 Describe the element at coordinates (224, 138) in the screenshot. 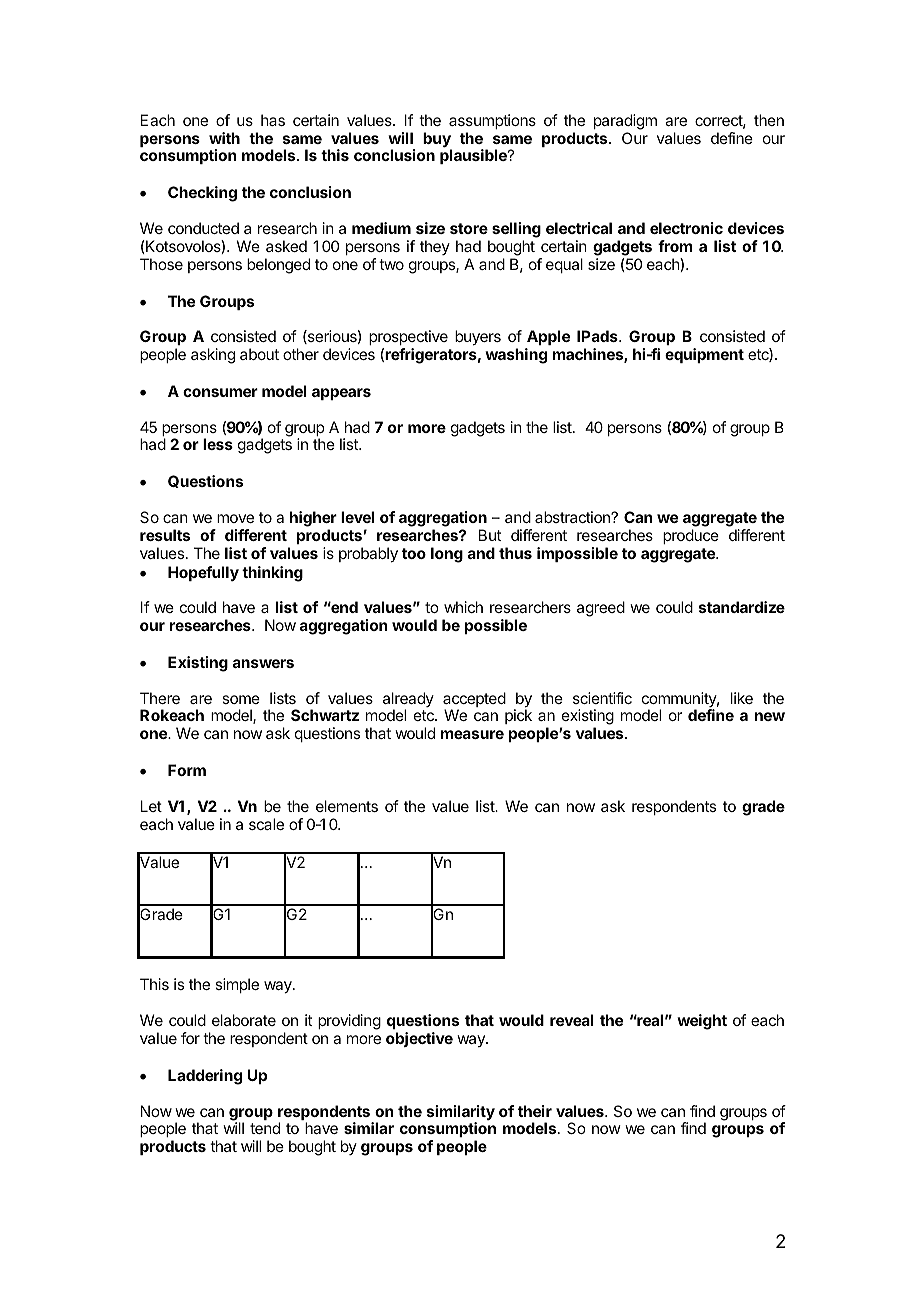

I see `with` at that location.
